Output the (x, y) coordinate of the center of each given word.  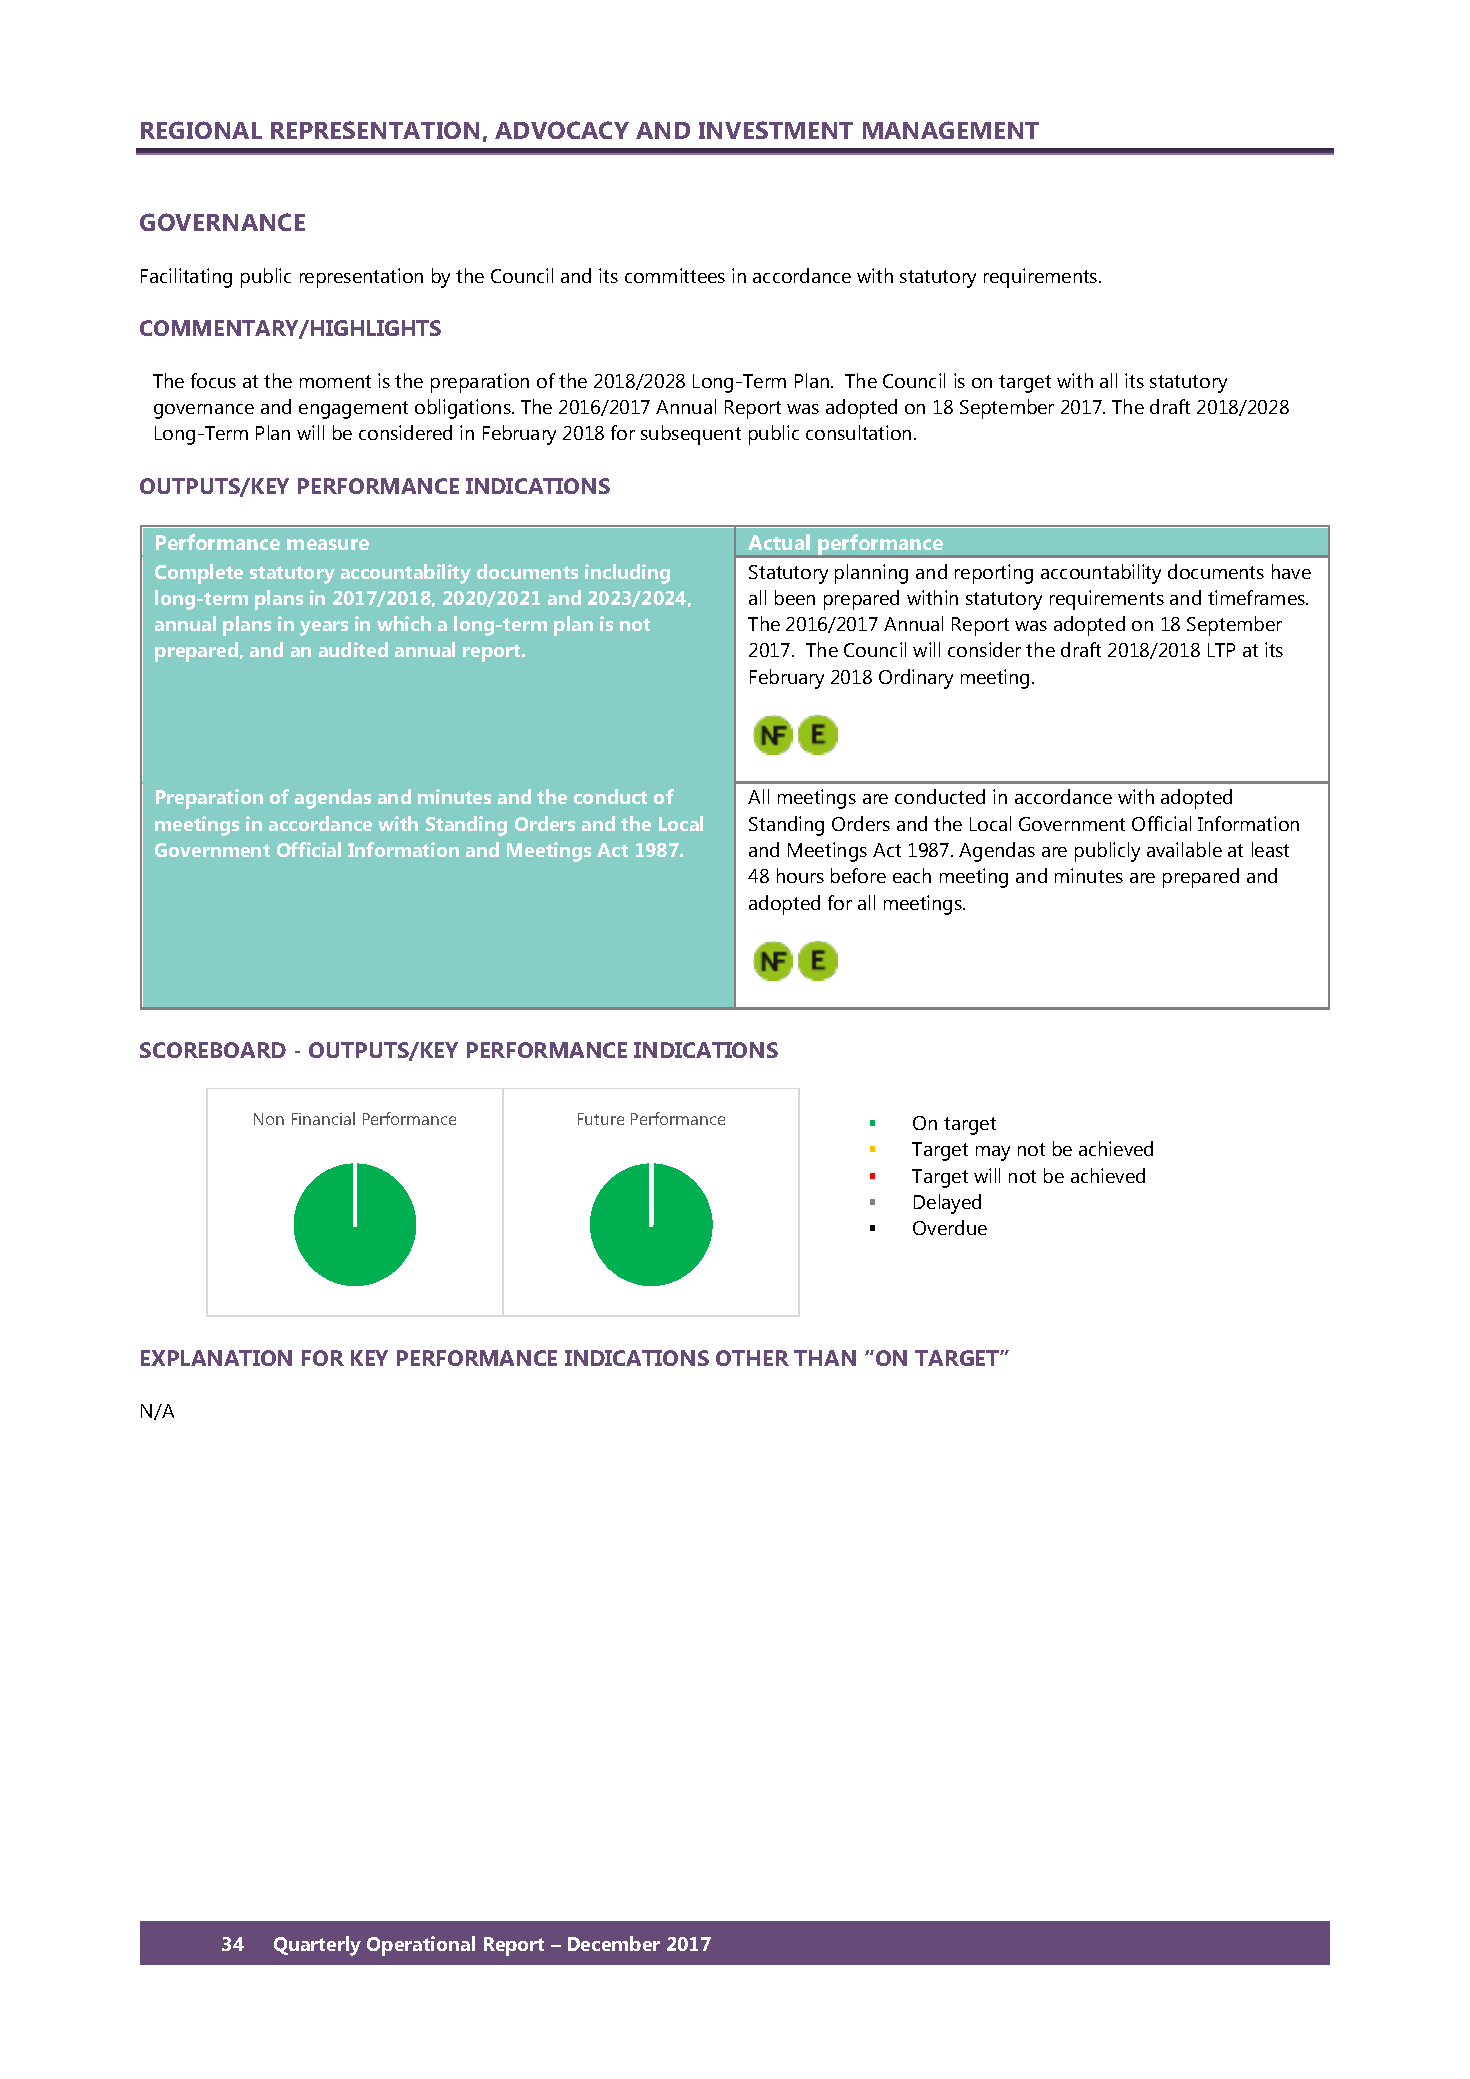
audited (353, 649)
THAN (825, 1358)
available (1184, 849)
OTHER (752, 1358)
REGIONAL (201, 130)
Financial (323, 1118)
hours (800, 875)
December (614, 1943)
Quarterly (317, 1946)
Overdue (950, 1227)
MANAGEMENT (951, 130)
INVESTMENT (776, 130)
